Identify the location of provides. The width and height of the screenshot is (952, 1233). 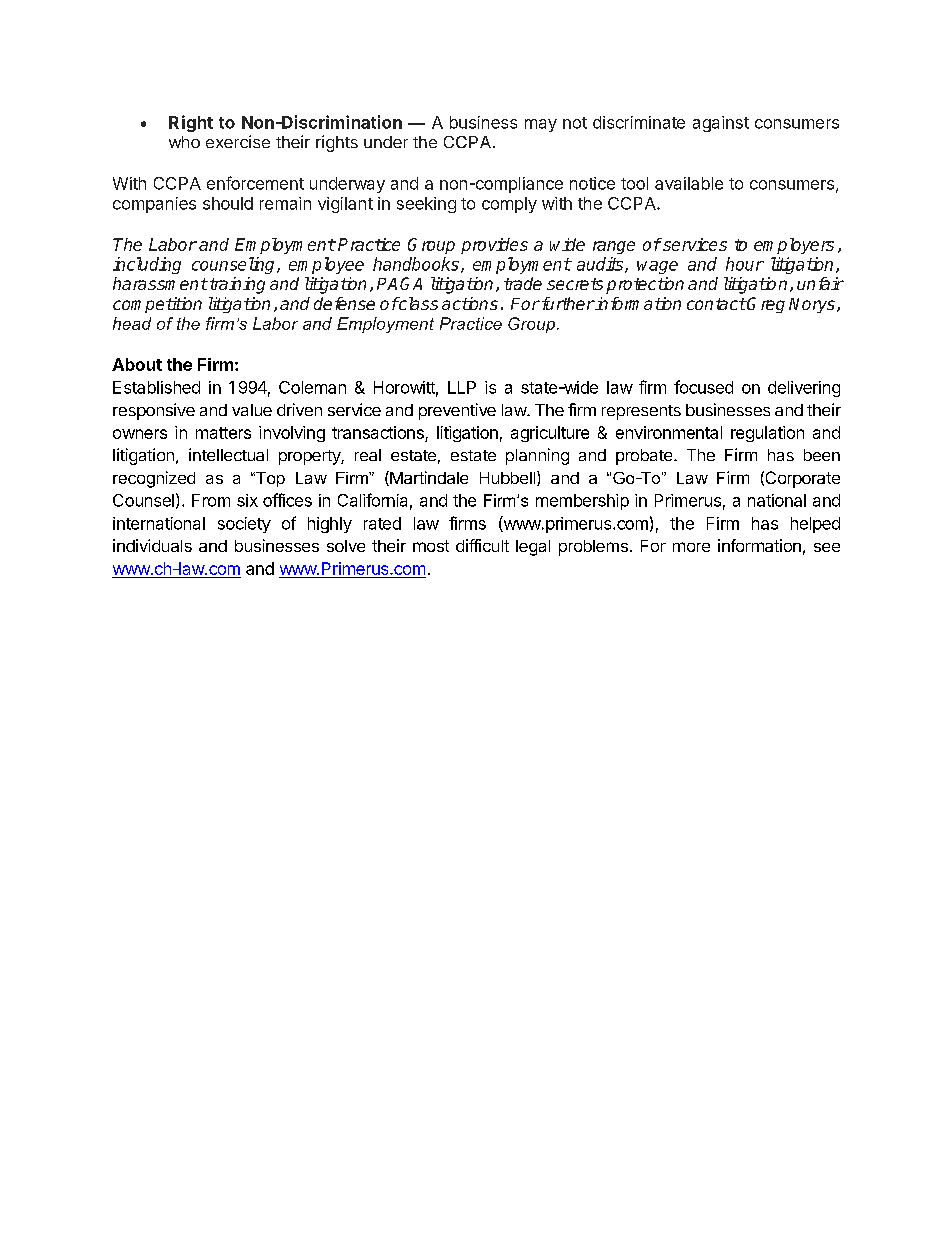
(494, 246).
